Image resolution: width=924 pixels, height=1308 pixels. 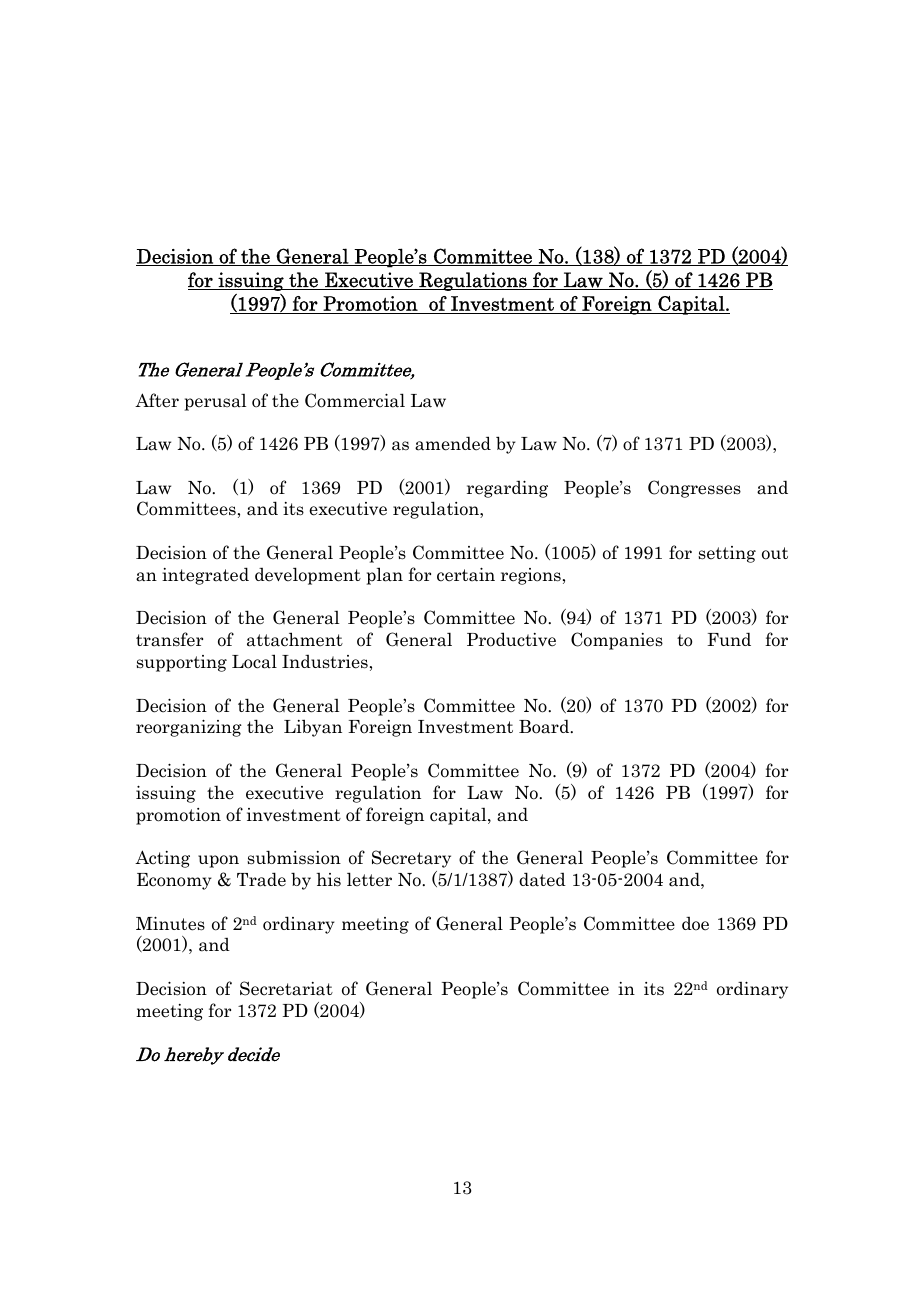 I want to click on Secretariat, so click(x=286, y=988).
